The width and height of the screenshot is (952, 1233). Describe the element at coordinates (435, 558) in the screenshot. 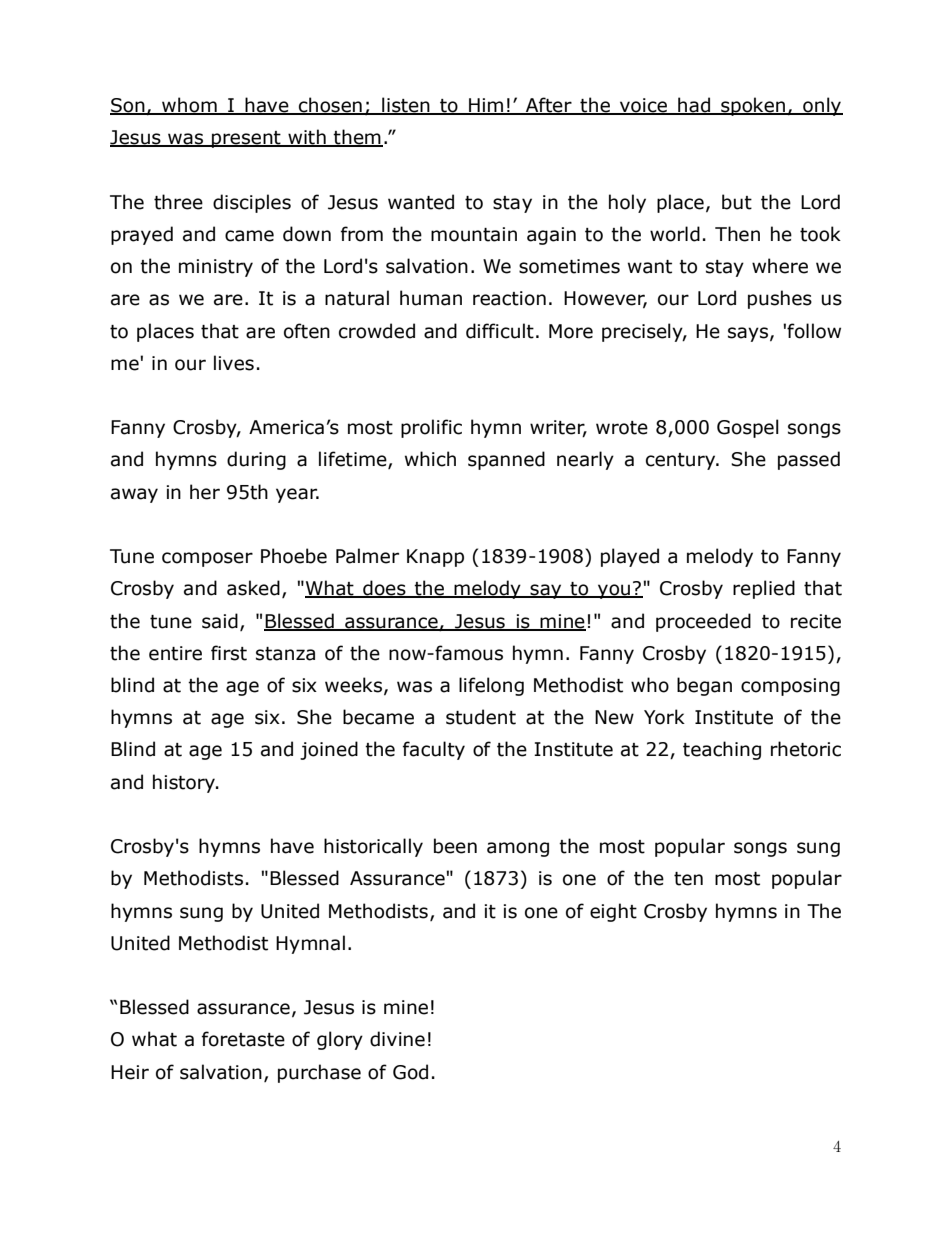

I see `Knapp` at that location.
